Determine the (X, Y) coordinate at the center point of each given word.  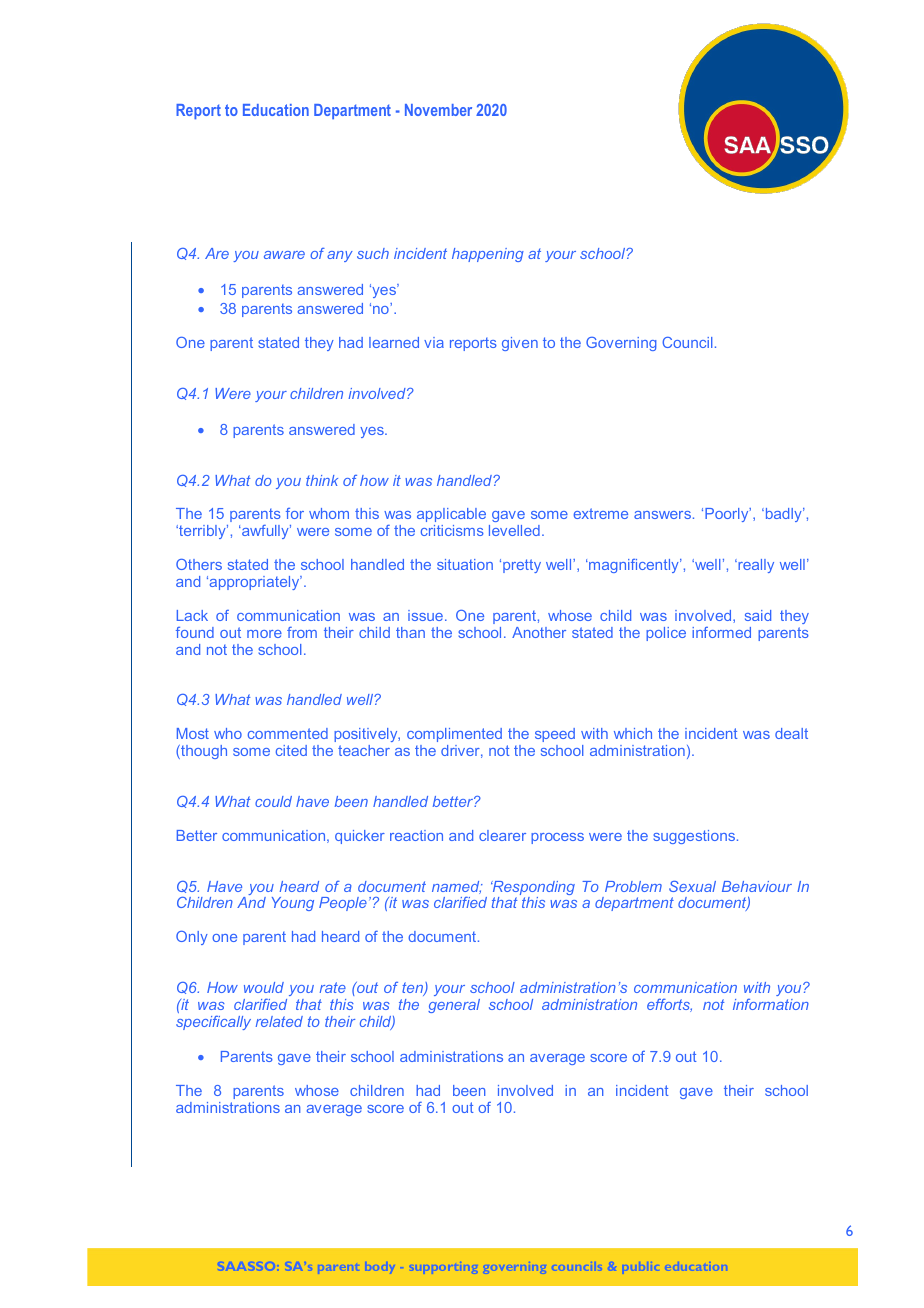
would (264, 987)
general (454, 1006)
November (438, 110)
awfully (265, 532)
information (771, 1004)
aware (284, 255)
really (755, 566)
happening (488, 255)
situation (465, 564)
